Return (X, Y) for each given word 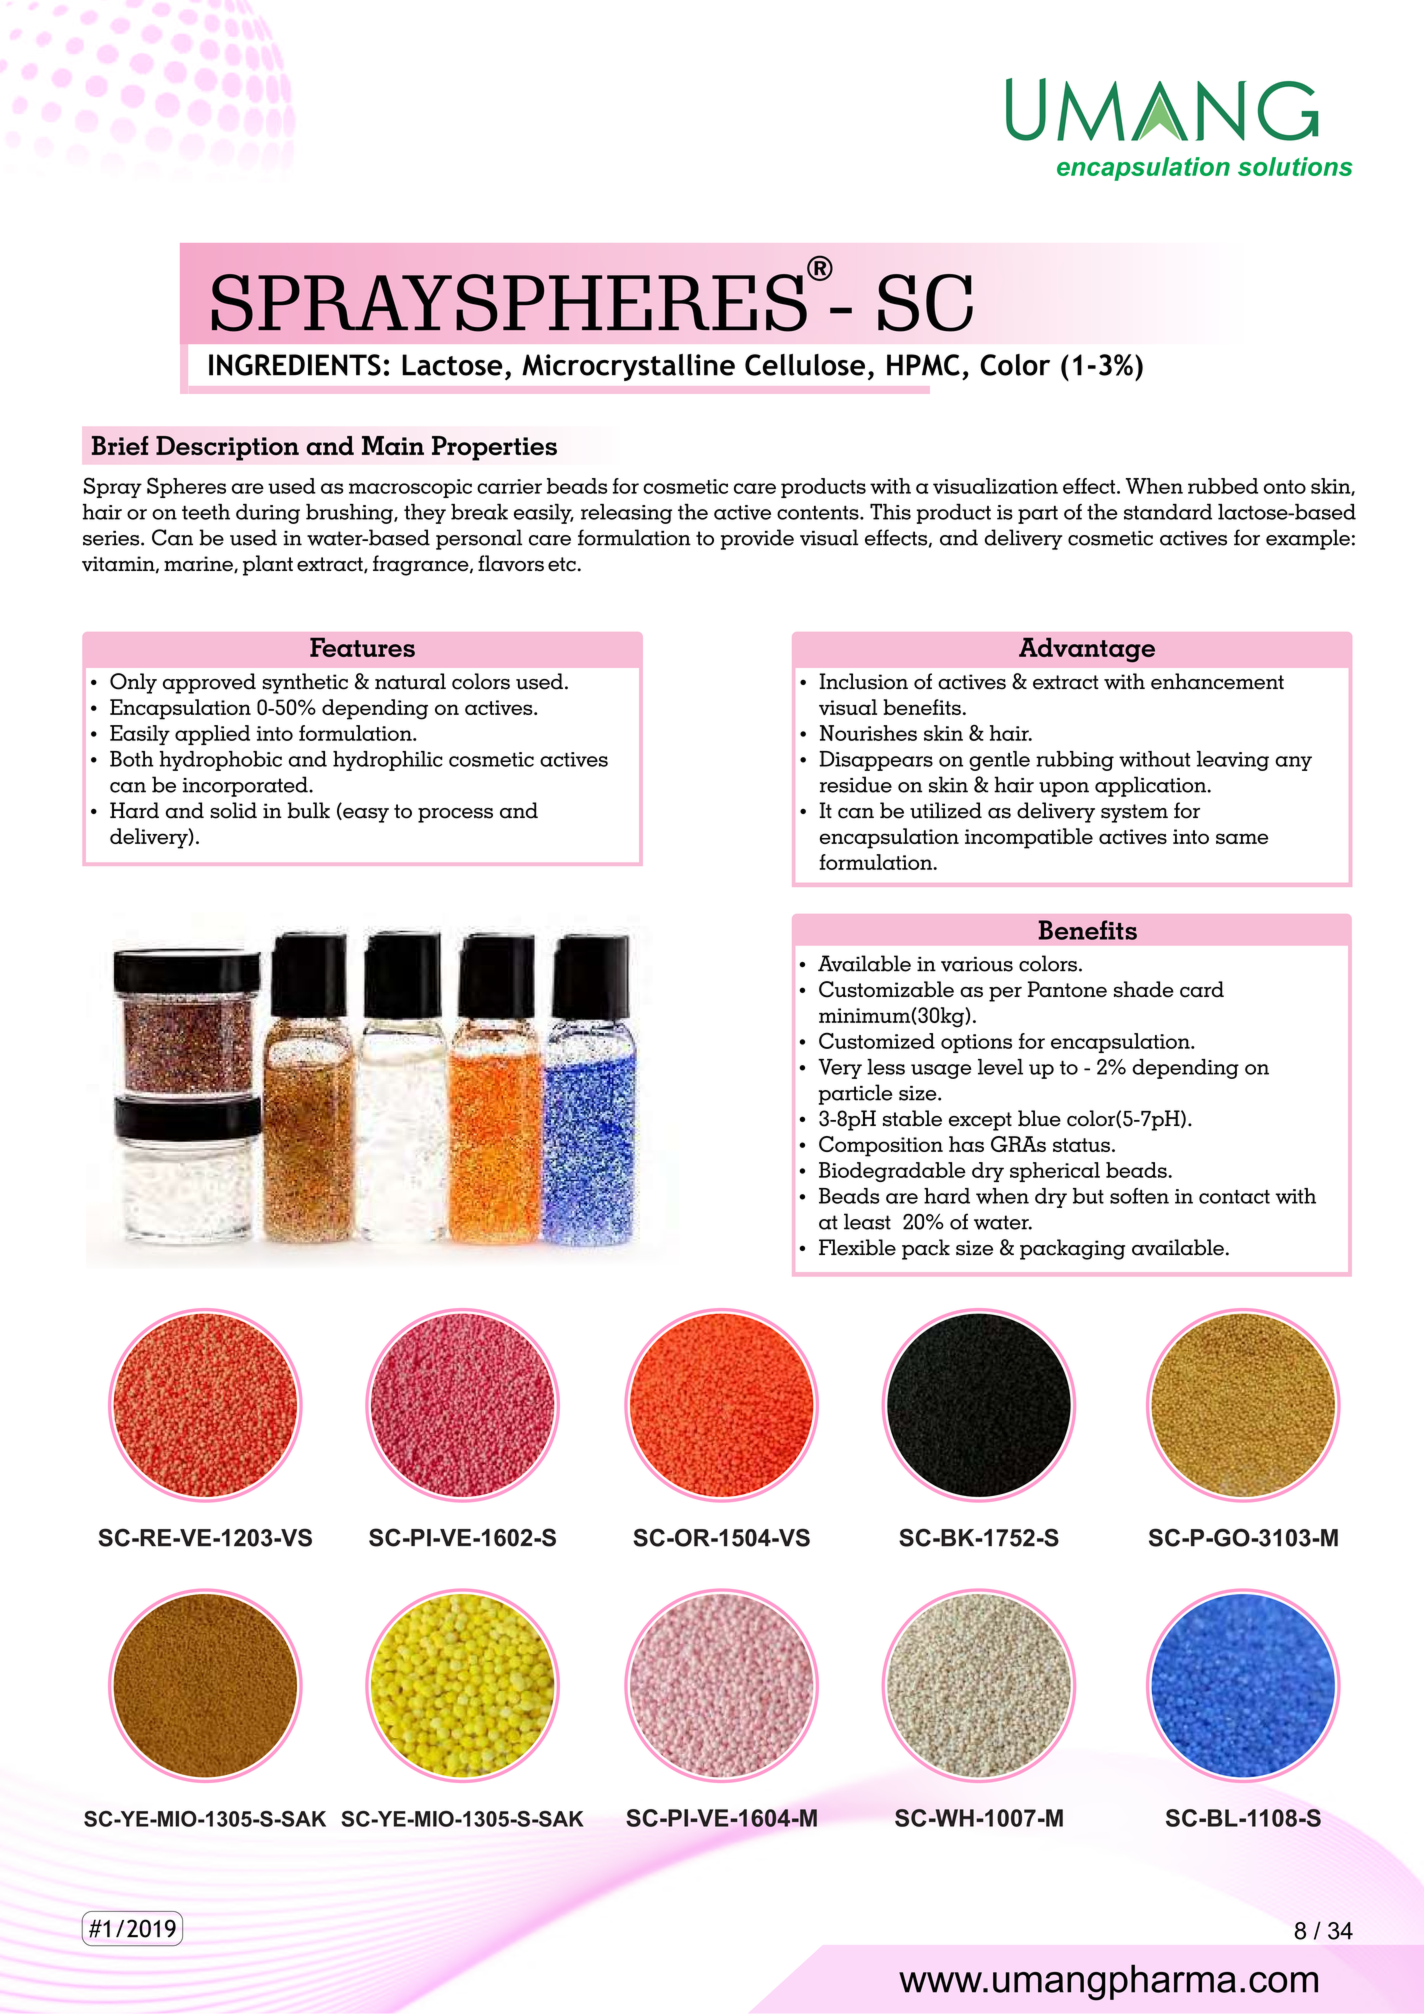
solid (233, 810)
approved (209, 683)
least (867, 1221)
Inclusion (863, 681)
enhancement (1217, 681)
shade (1144, 989)
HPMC (923, 365)
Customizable (886, 989)
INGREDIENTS (295, 365)
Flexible (857, 1247)
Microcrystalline (628, 367)
